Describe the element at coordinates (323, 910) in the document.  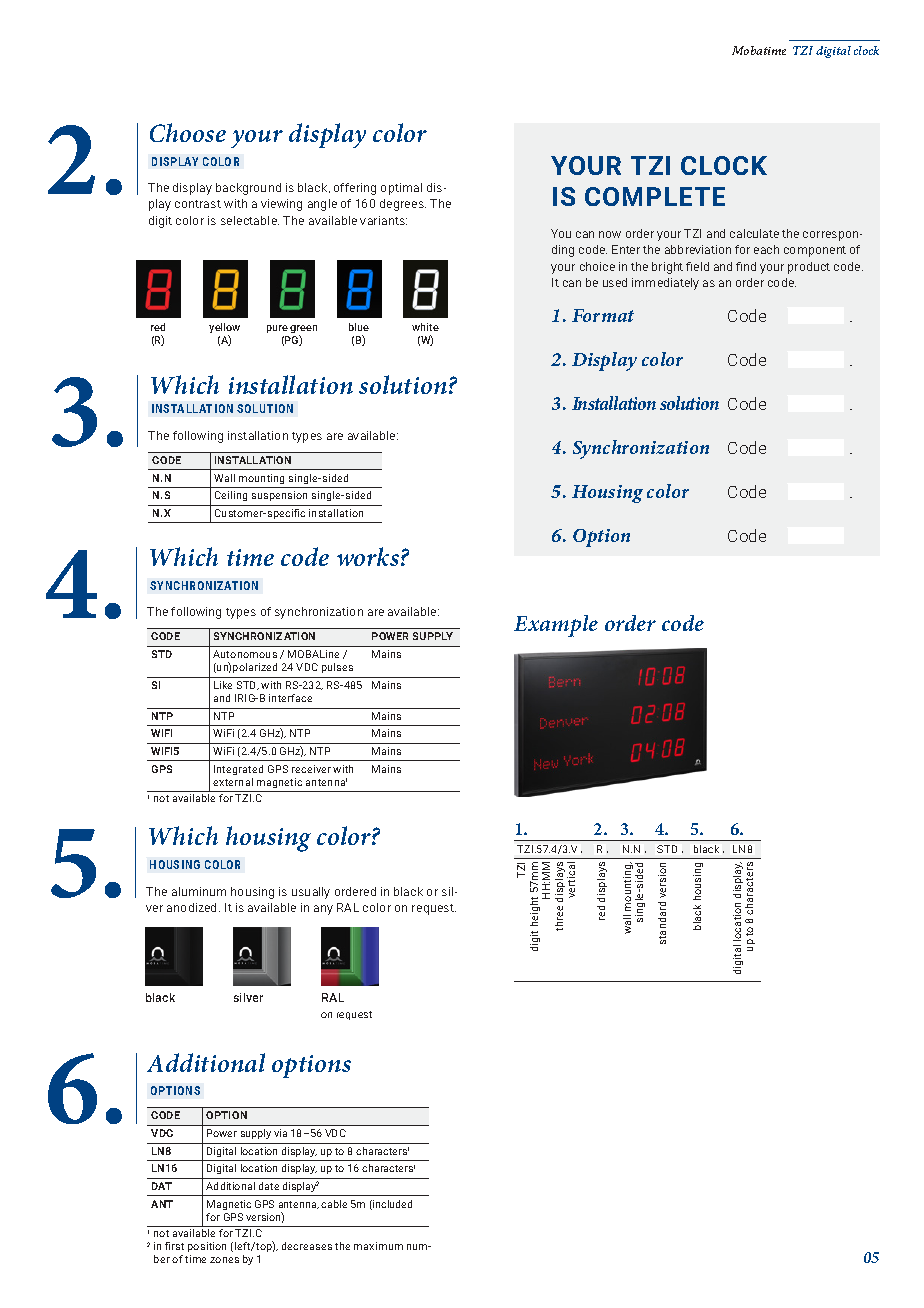
I see `any` at that location.
